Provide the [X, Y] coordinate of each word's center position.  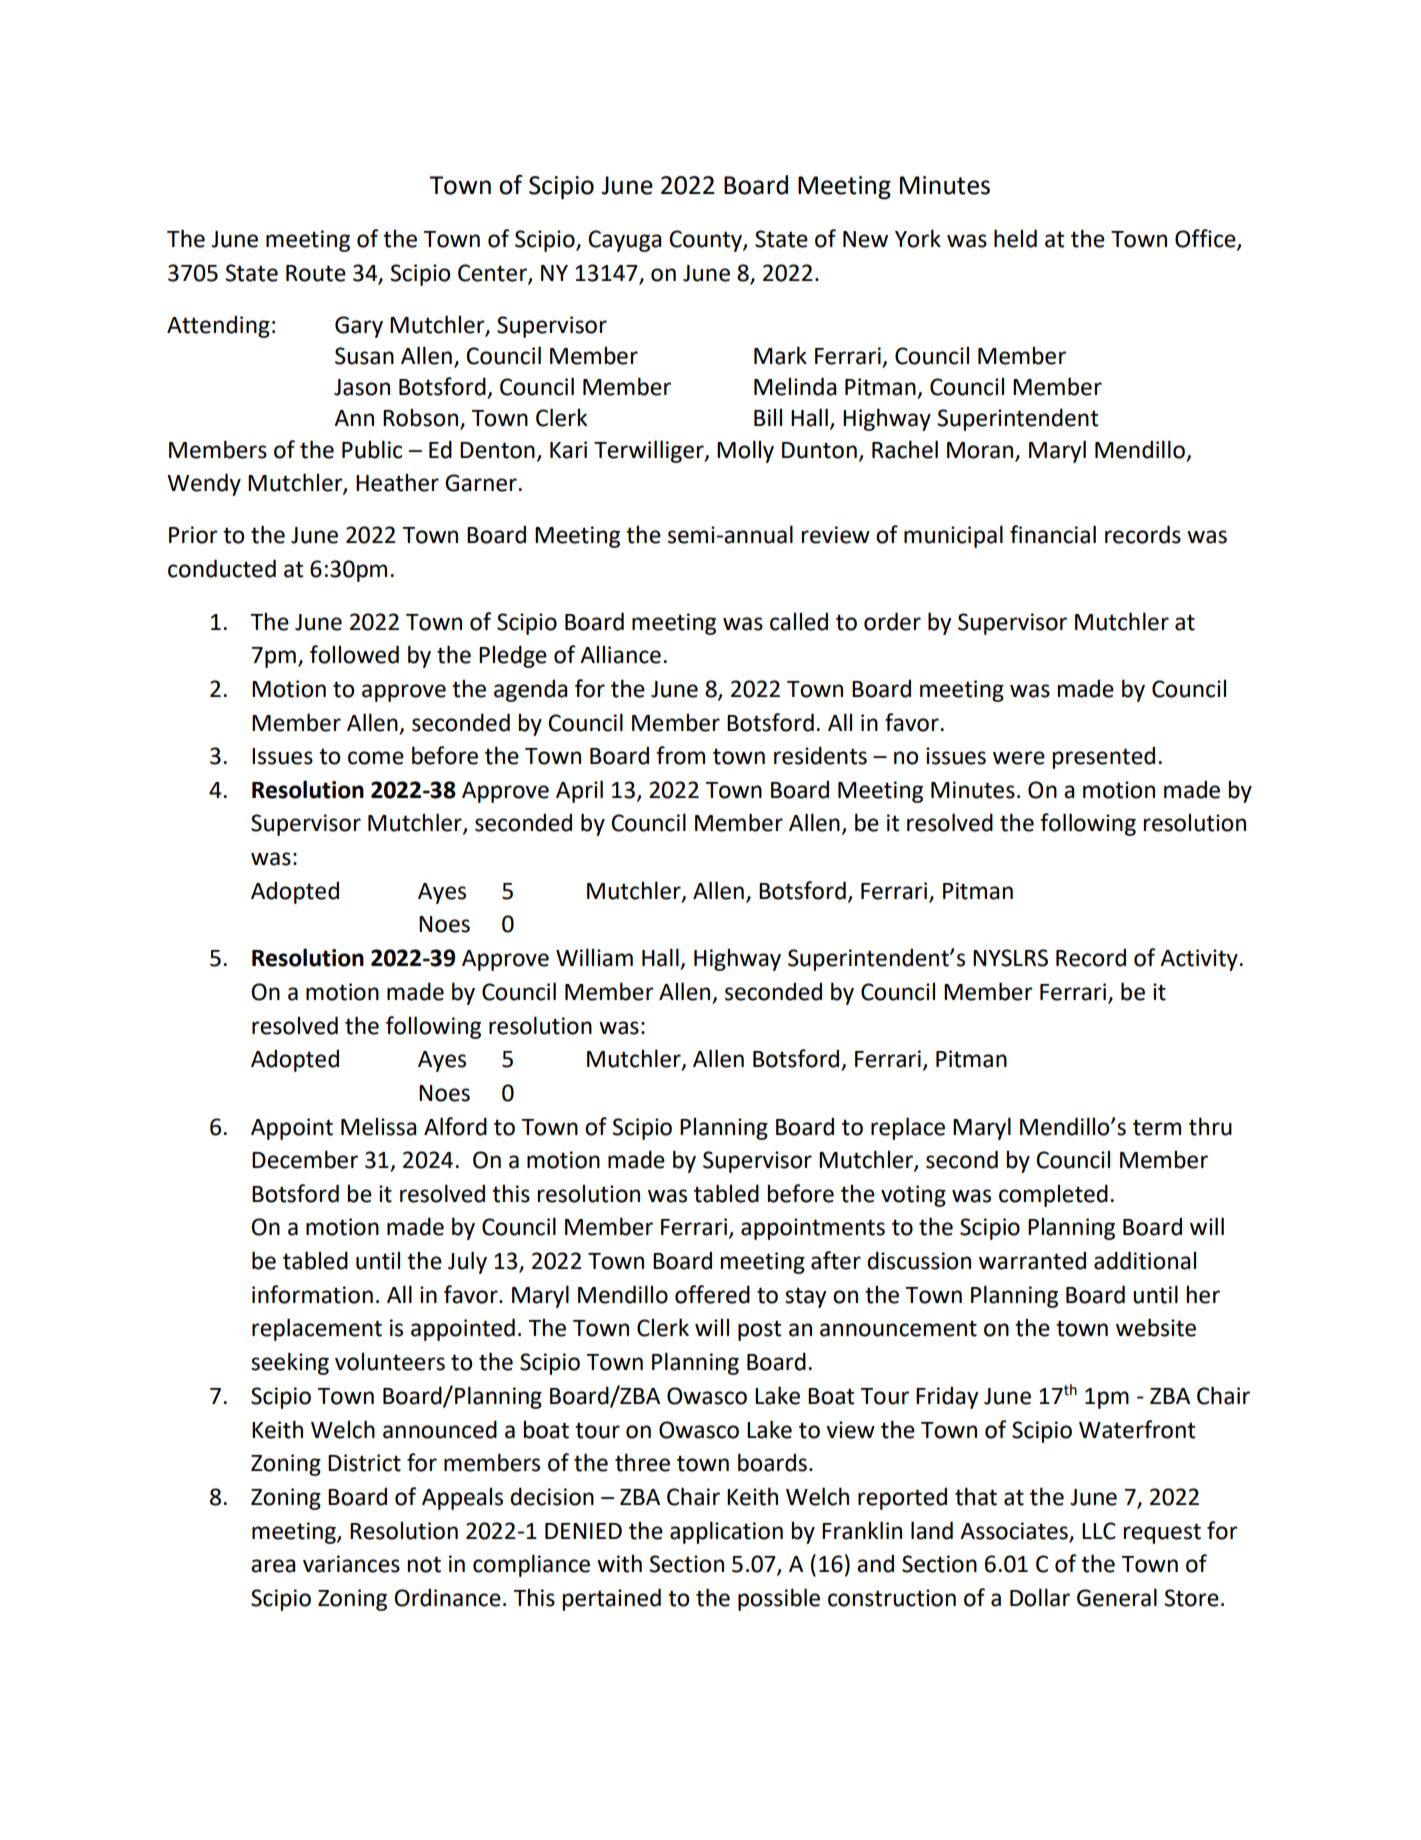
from [680, 755]
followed [354, 654]
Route [316, 273]
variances [351, 1564]
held [1015, 238]
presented [1103, 757]
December [305, 1159]
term [1157, 1127]
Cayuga [624, 241]
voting [913, 1196]
